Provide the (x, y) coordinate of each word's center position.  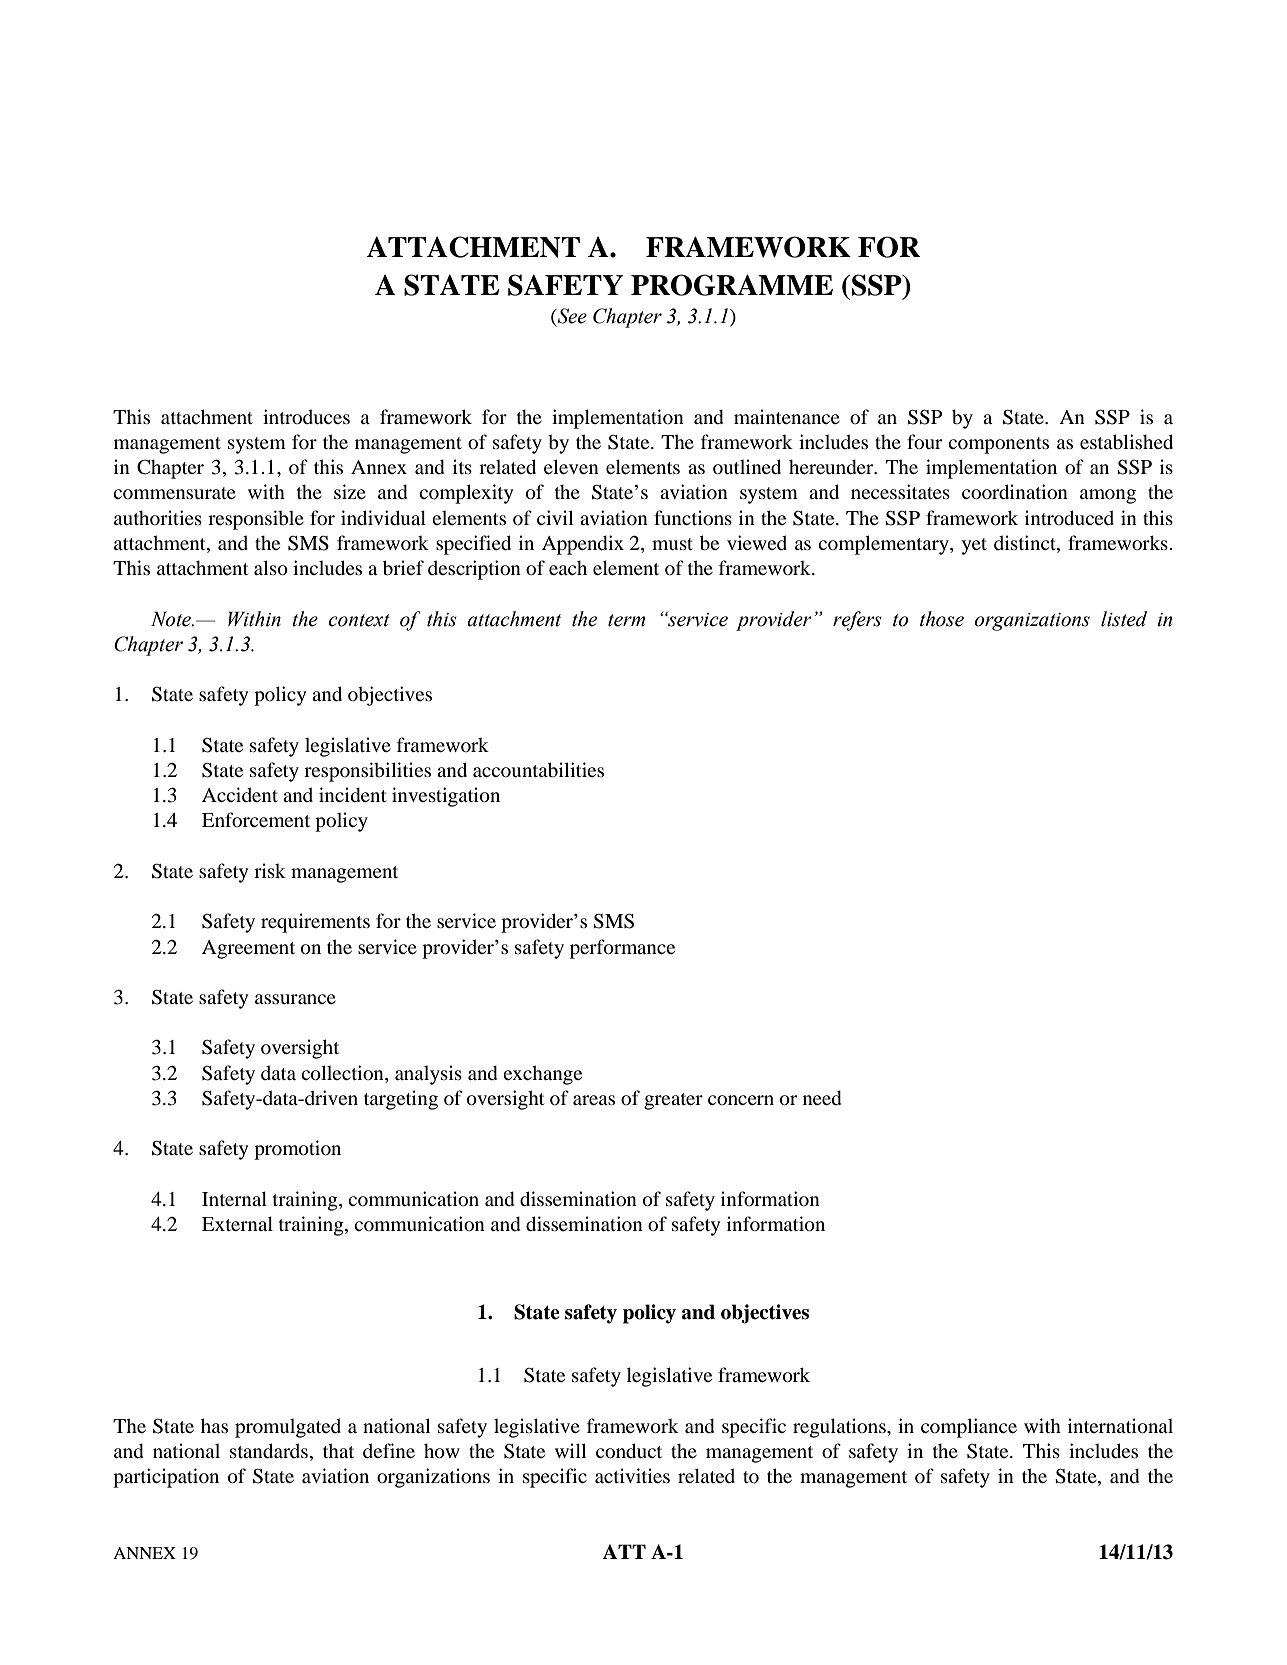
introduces (306, 416)
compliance (969, 1428)
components (998, 445)
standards (269, 1450)
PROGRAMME (732, 285)
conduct (629, 1450)
